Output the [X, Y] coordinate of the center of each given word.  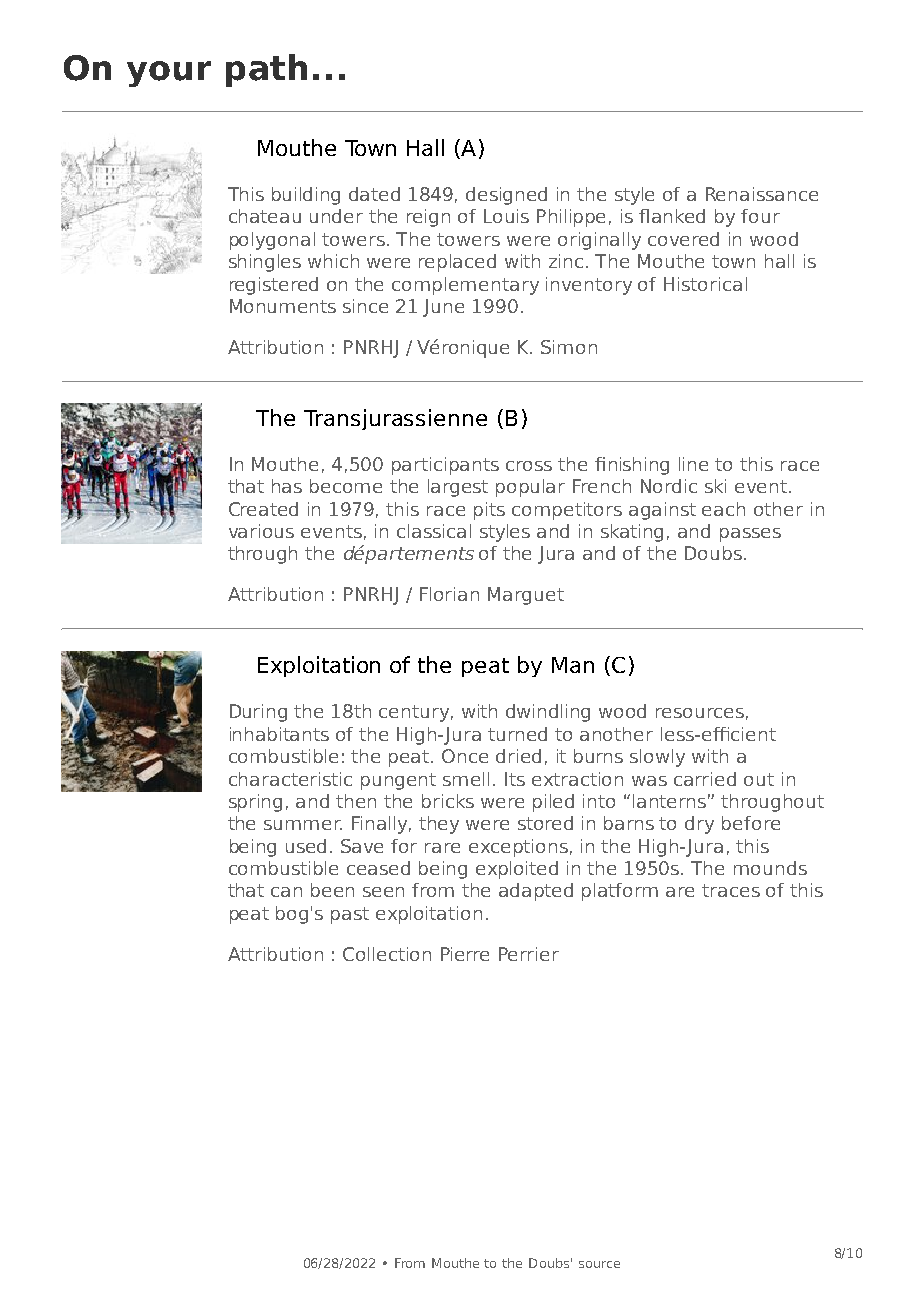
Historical [705, 284]
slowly [657, 758]
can [286, 892]
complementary [465, 286]
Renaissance [762, 194]
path [266, 70]
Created [263, 509]
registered [274, 286]
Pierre [465, 954]
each [723, 509]
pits [489, 511]
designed [506, 196]
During [258, 713]
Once [465, 756]
